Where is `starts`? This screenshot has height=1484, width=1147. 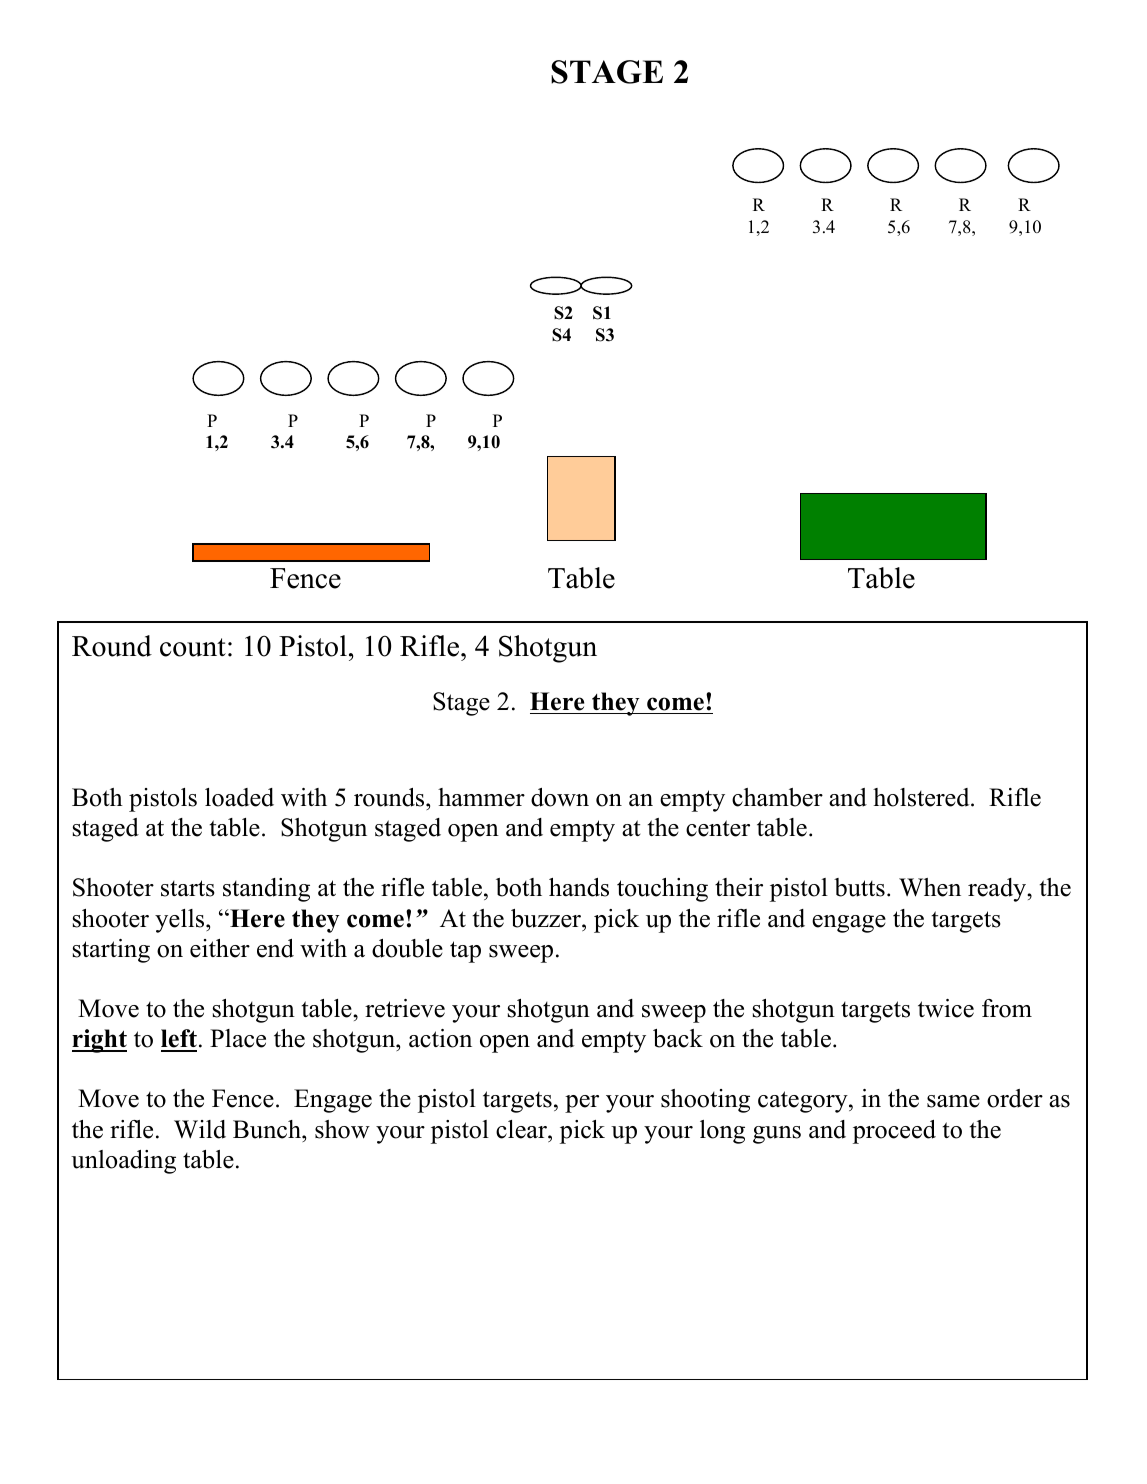
starts is located at coordinates (188, 888).
